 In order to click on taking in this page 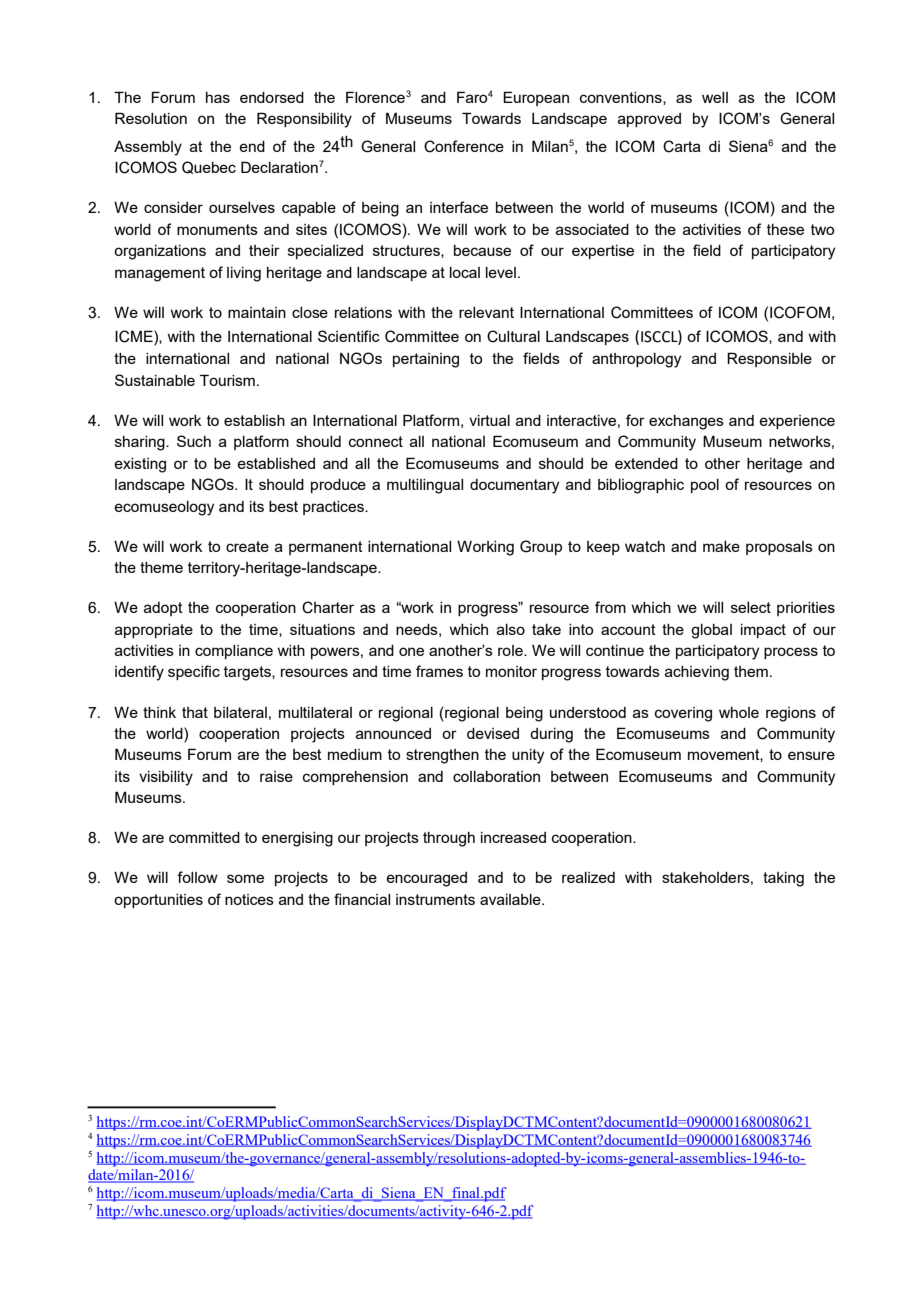, I will do `click(783, 879)`.
